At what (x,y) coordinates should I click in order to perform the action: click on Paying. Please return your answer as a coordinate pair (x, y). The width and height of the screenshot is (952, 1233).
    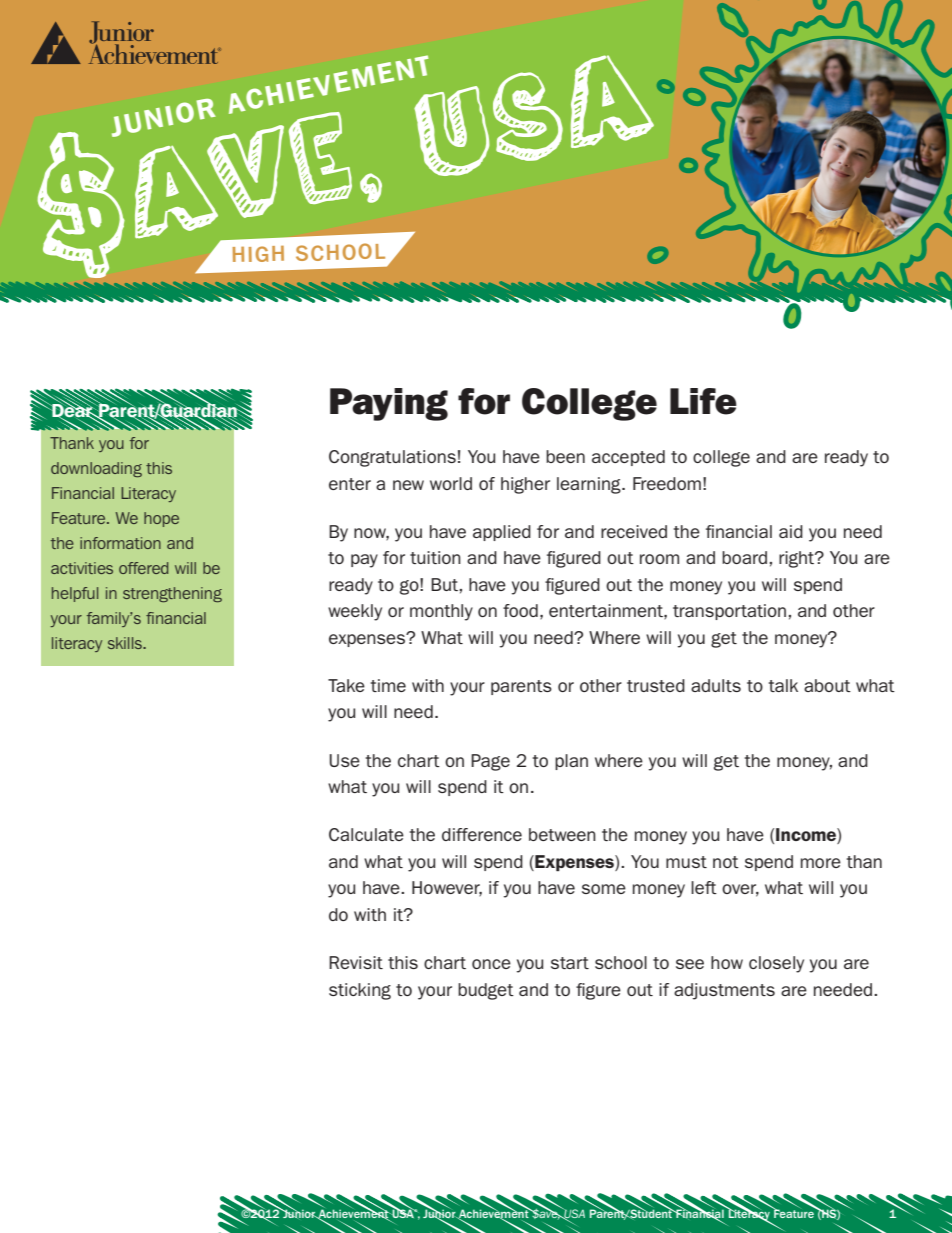
    Looking at the image, I should click on (389, 404).
